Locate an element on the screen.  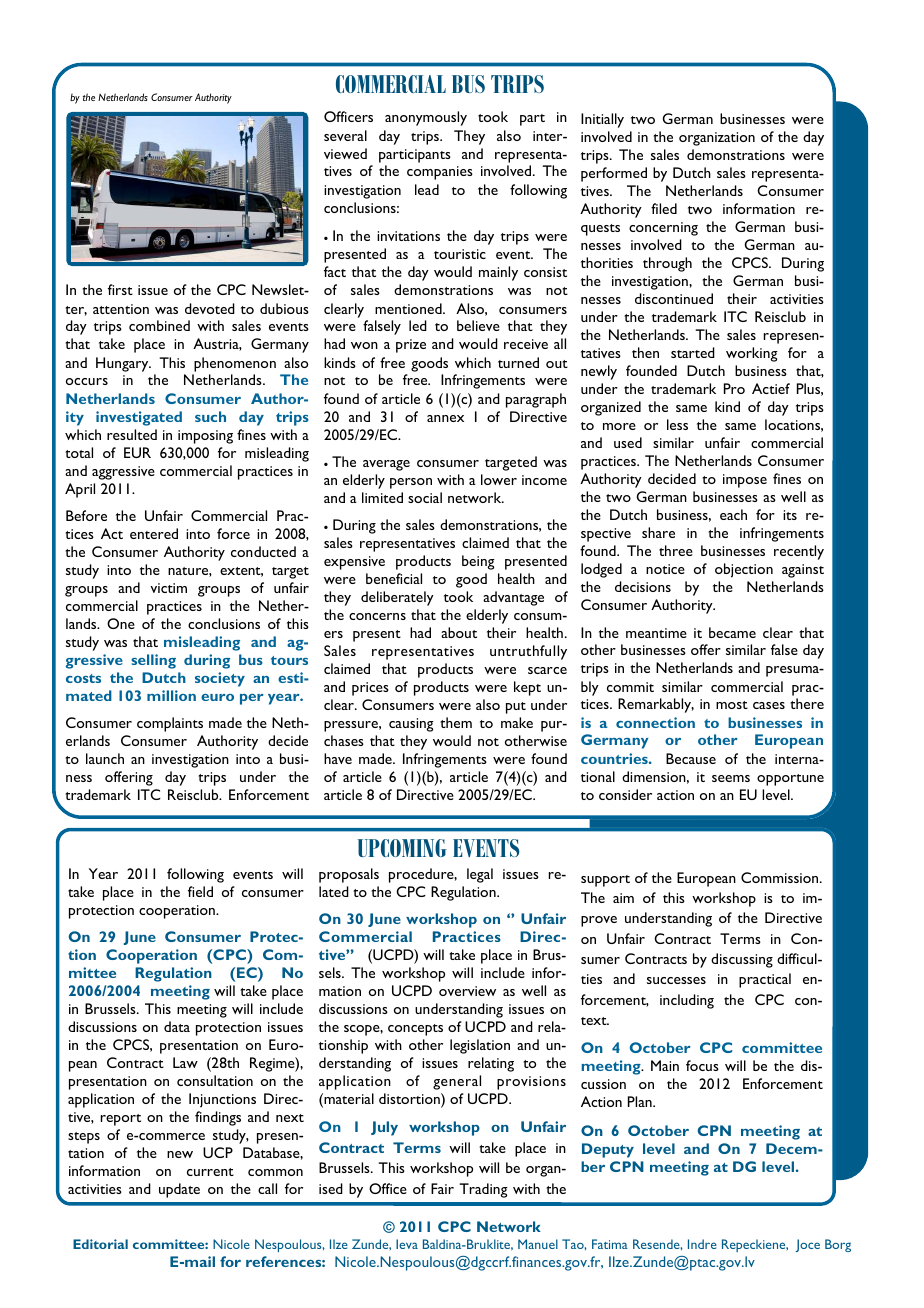
them is located at coordinates (456, 722).
